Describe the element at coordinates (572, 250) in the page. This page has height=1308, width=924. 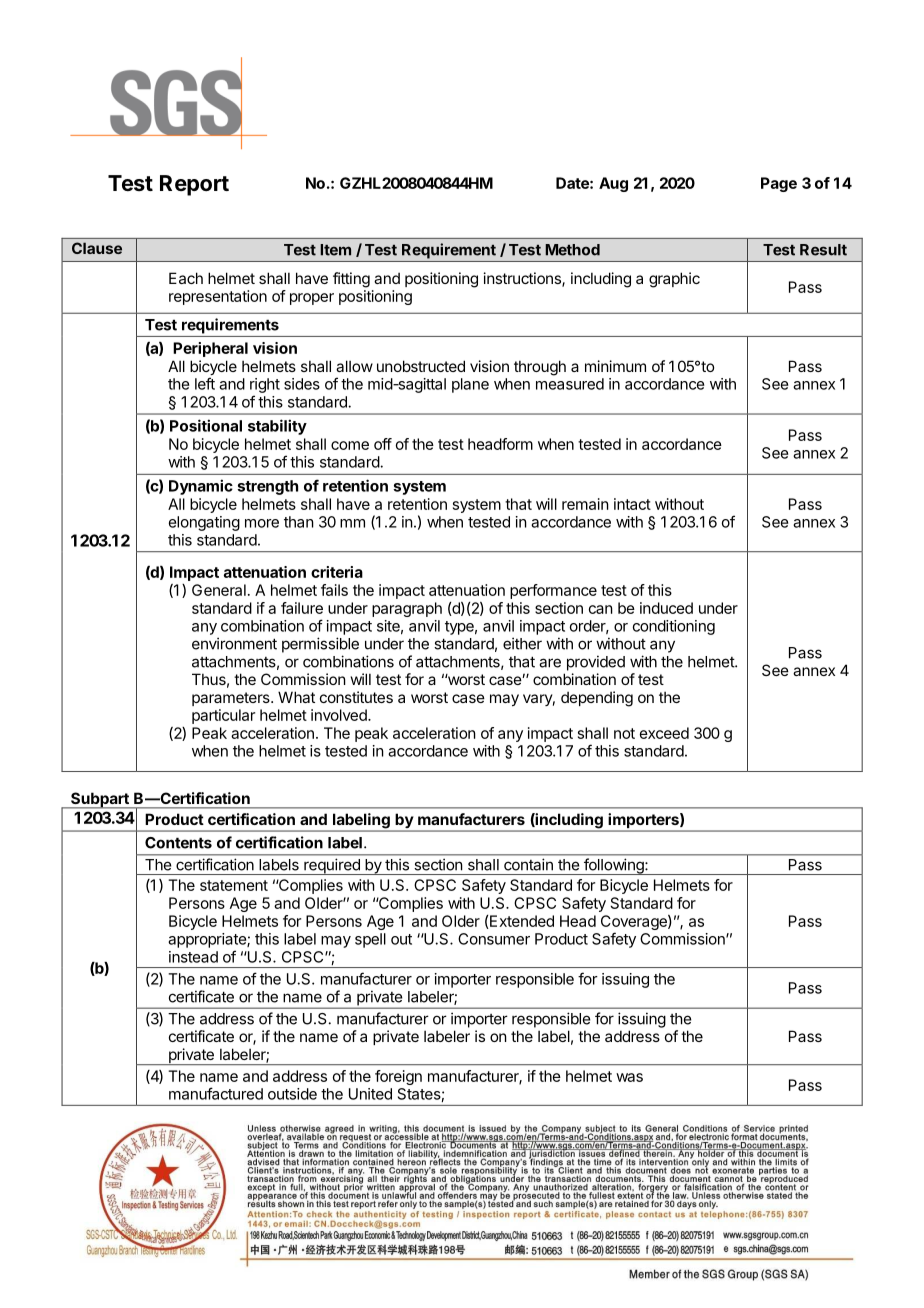
I see `Method` at that location.
